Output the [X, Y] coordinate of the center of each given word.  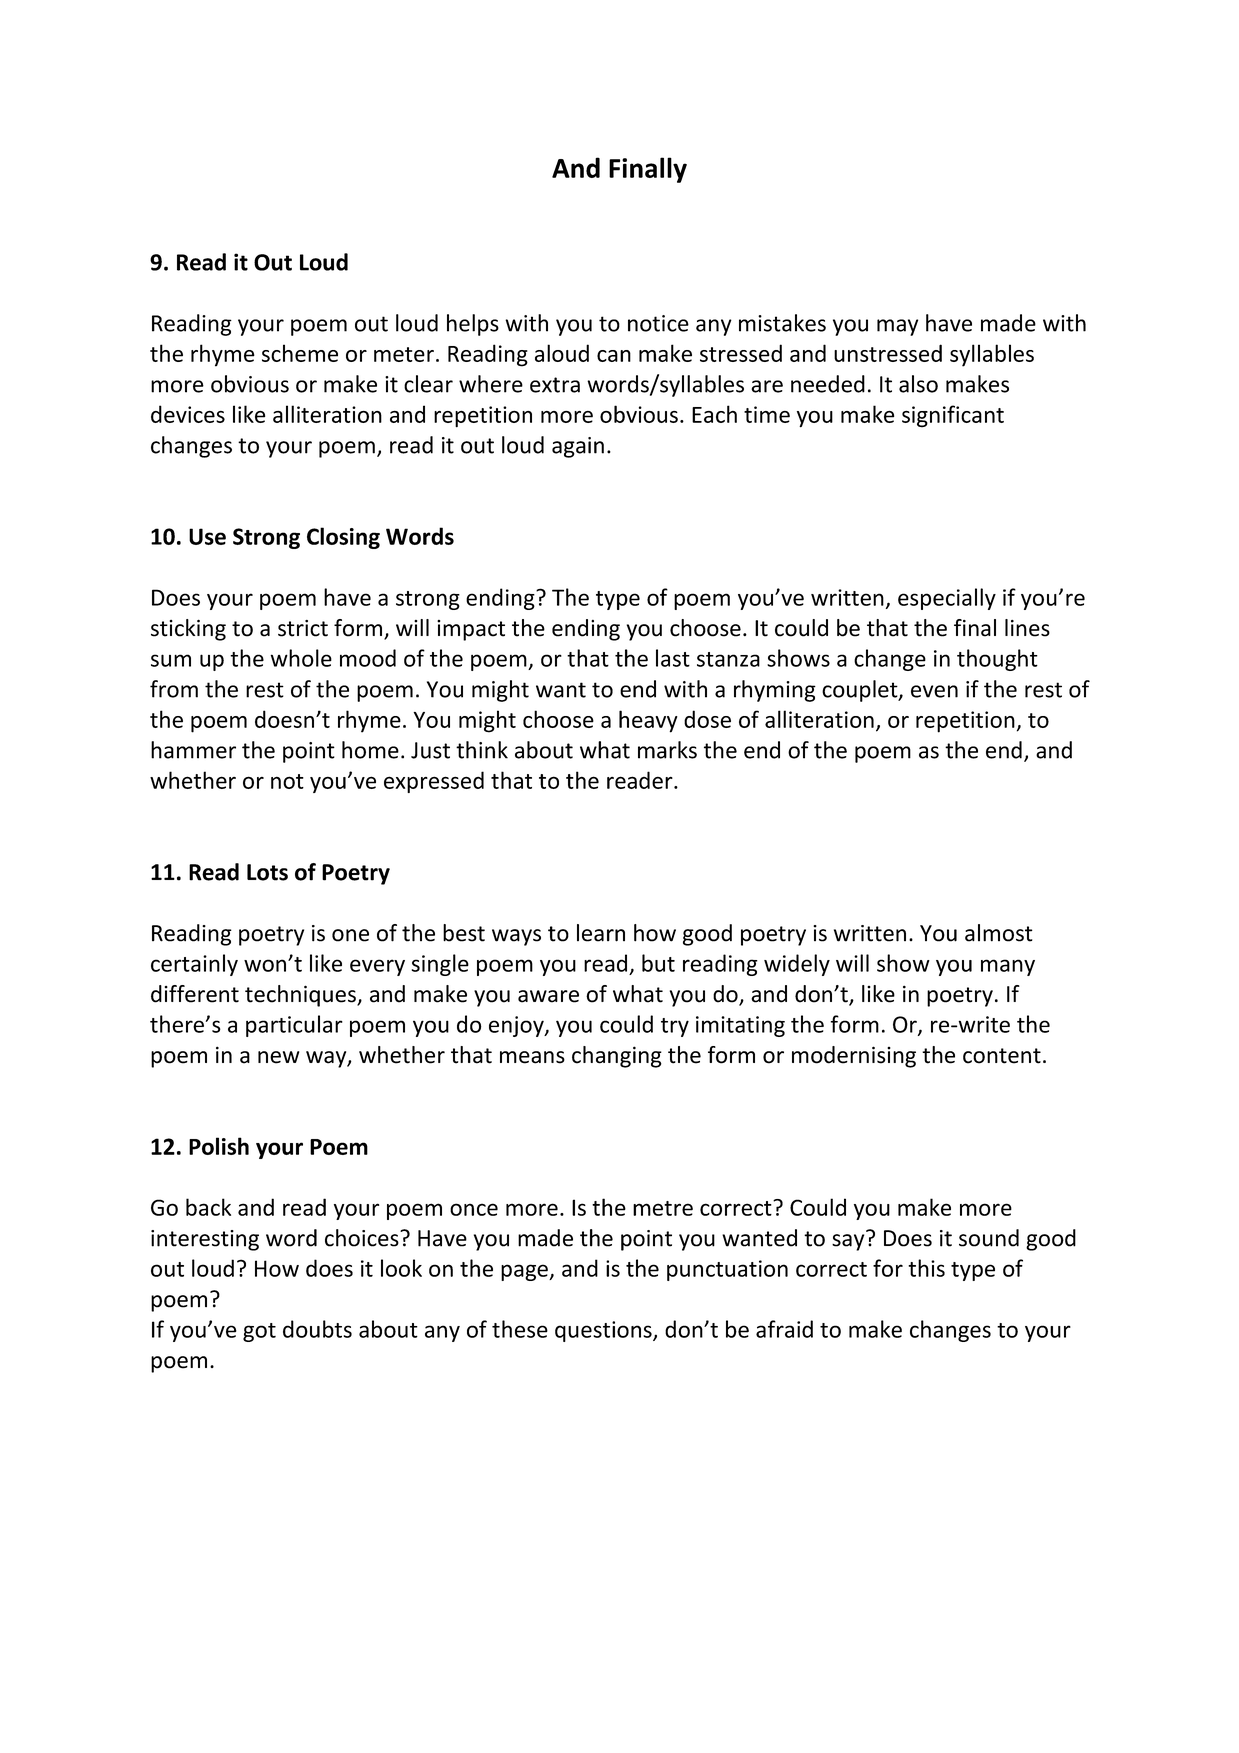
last [673, 658]
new [278, 1057]
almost [999, 933]
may [897, 327]
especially [947, 599]
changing [617, 1057]
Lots [267, 872]
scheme [300, 353]
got [259, 1332]
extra [555, 385]
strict [303, 628]
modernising [854, 1057]
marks [667, 750]
